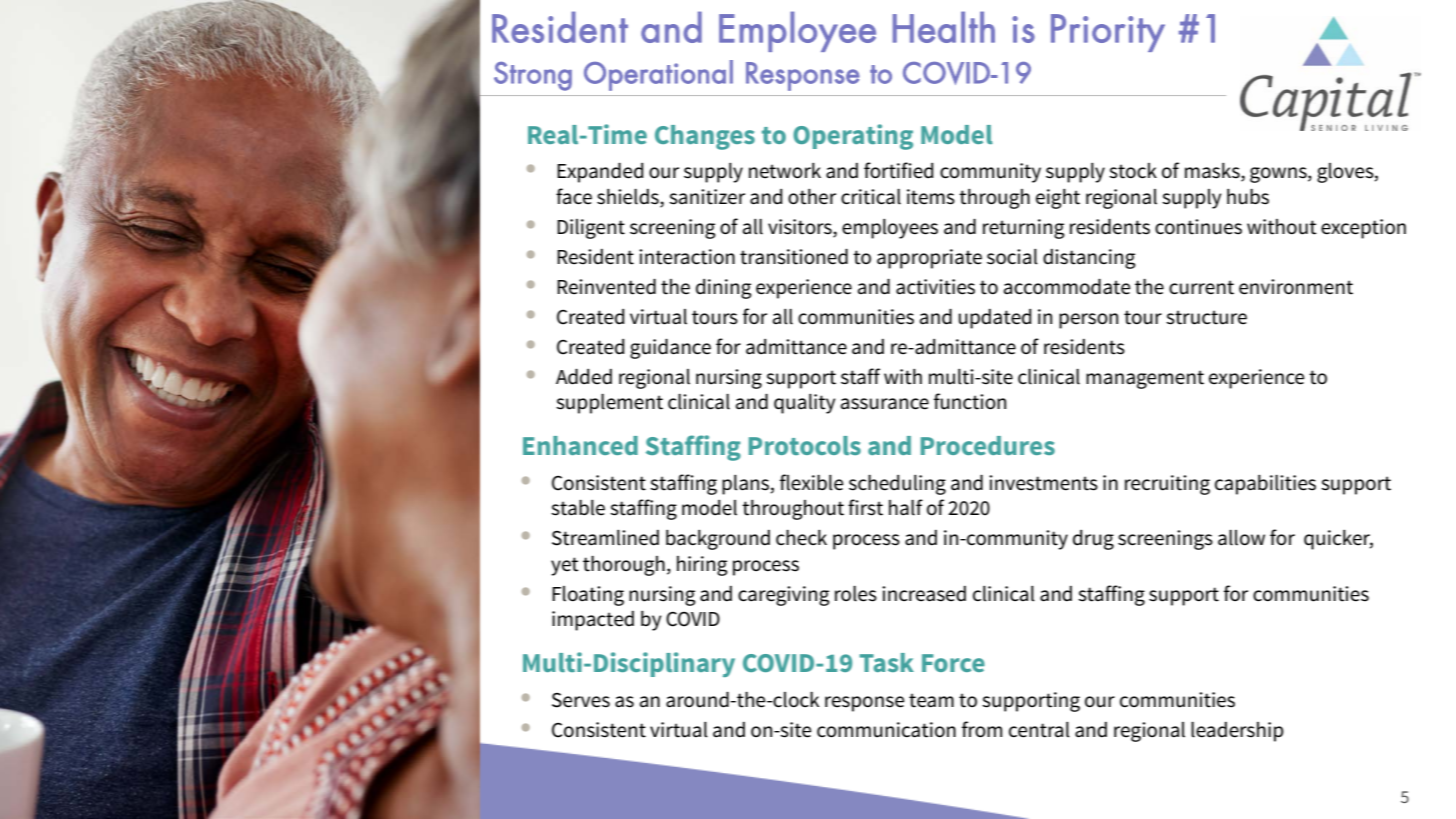 Image resolution: width=1456 pixels, height=819 pixels. Describe the element at coordinates (578, 508) in the screenshot. I see `stable` at that location.
